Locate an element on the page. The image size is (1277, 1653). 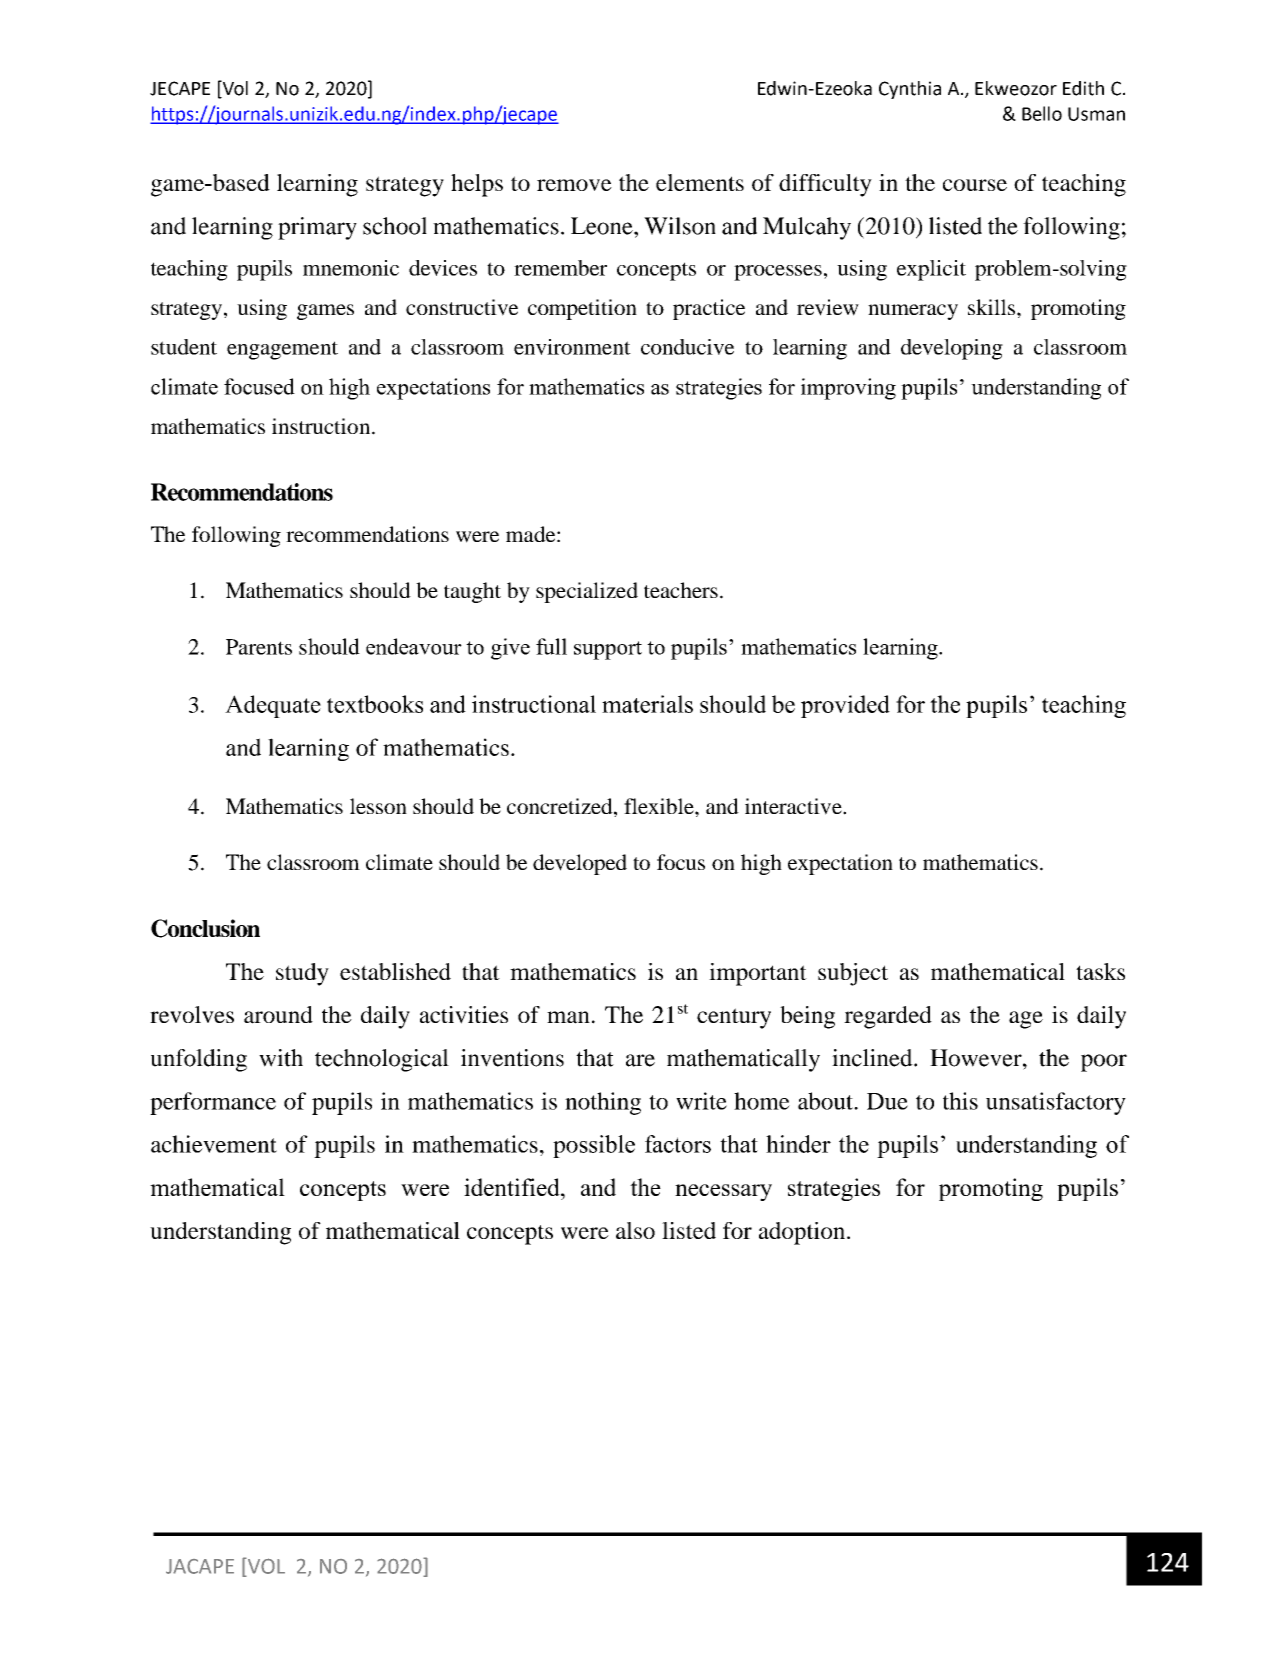
developed is located at coordinates (580, 864).
